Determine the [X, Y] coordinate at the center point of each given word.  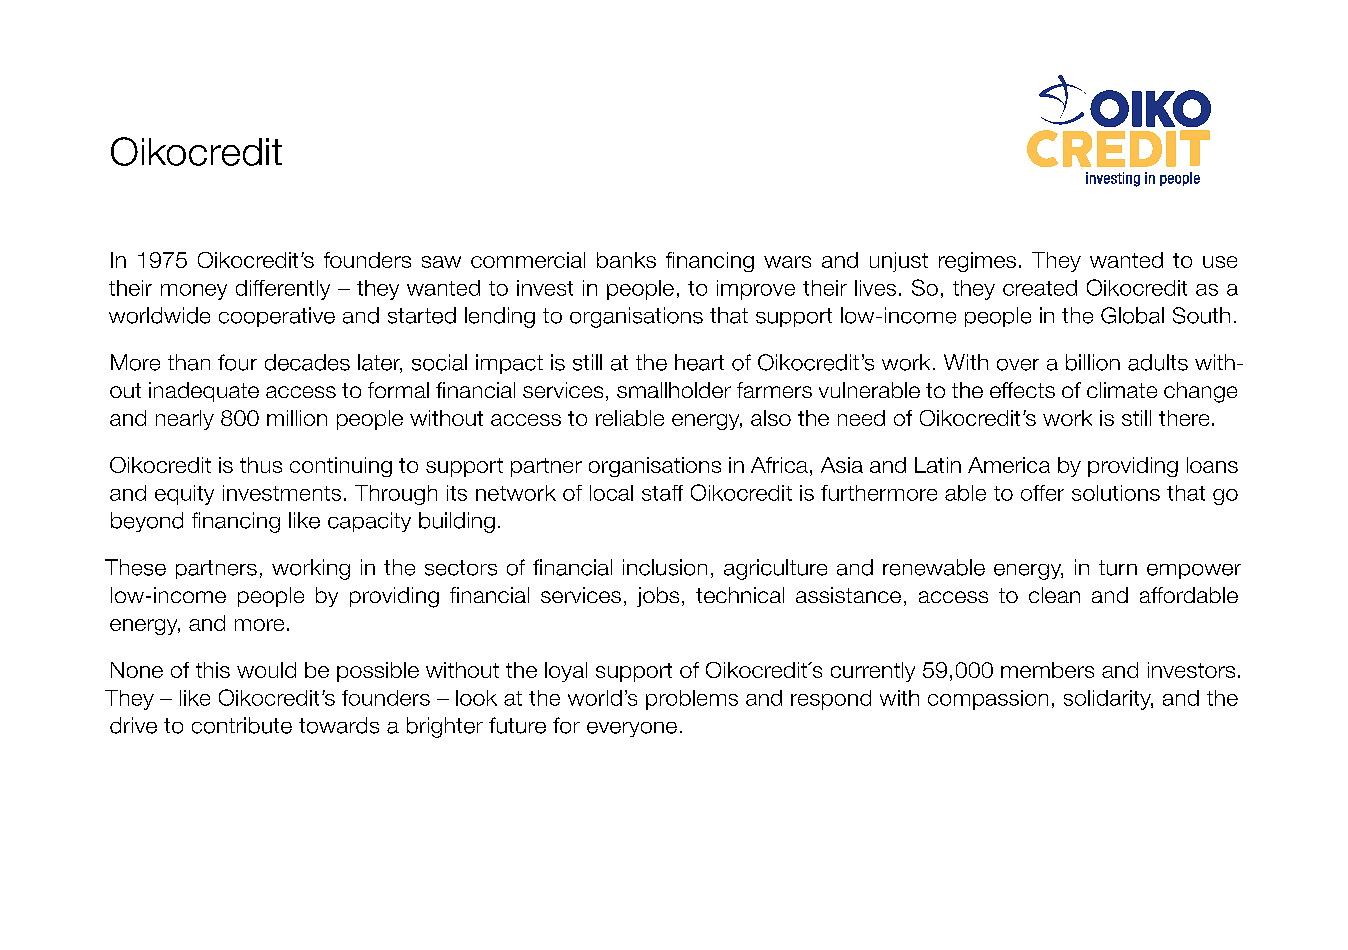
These [135, 567]
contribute [242, 725]
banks [626, 260]
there [1184, 418]
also [771, 418]
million [297, 418]
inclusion [665, 567]
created [1040, 288]
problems [692, 700]
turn [1118, 568]
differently [283, 290]
